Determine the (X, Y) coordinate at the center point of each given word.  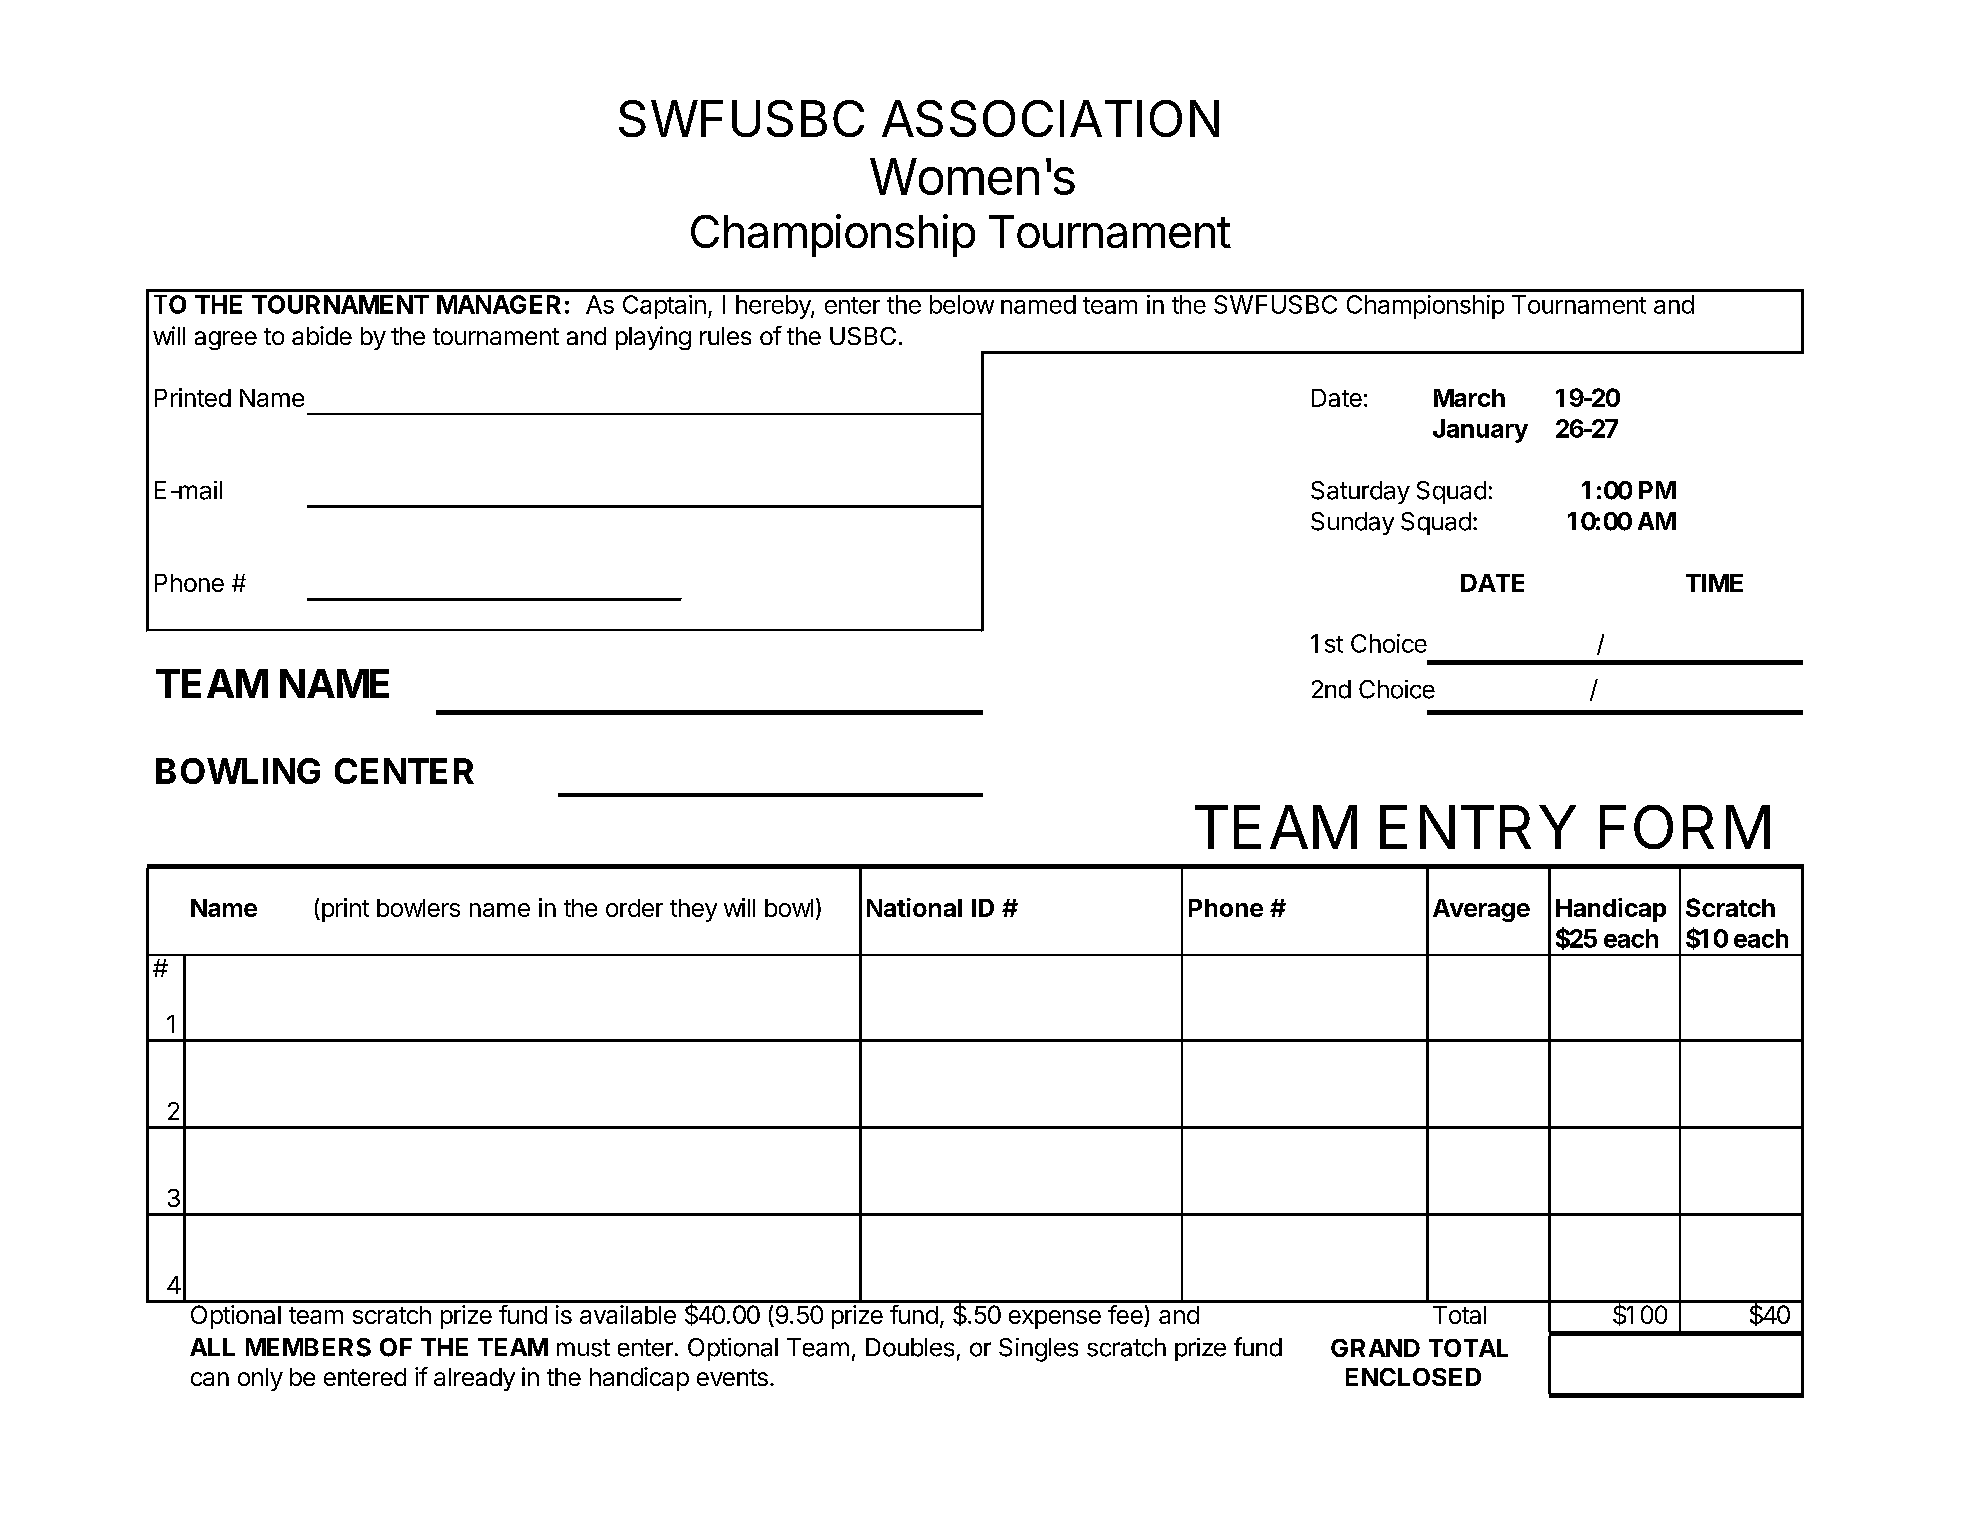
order (634, 908)
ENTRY (1478, 827)
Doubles (910, 1347)
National (914, 907)
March (1469, 398)
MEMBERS (308, 1347)
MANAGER (499, 304)
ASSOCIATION (1050, 118)
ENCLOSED (1413, 1377)
